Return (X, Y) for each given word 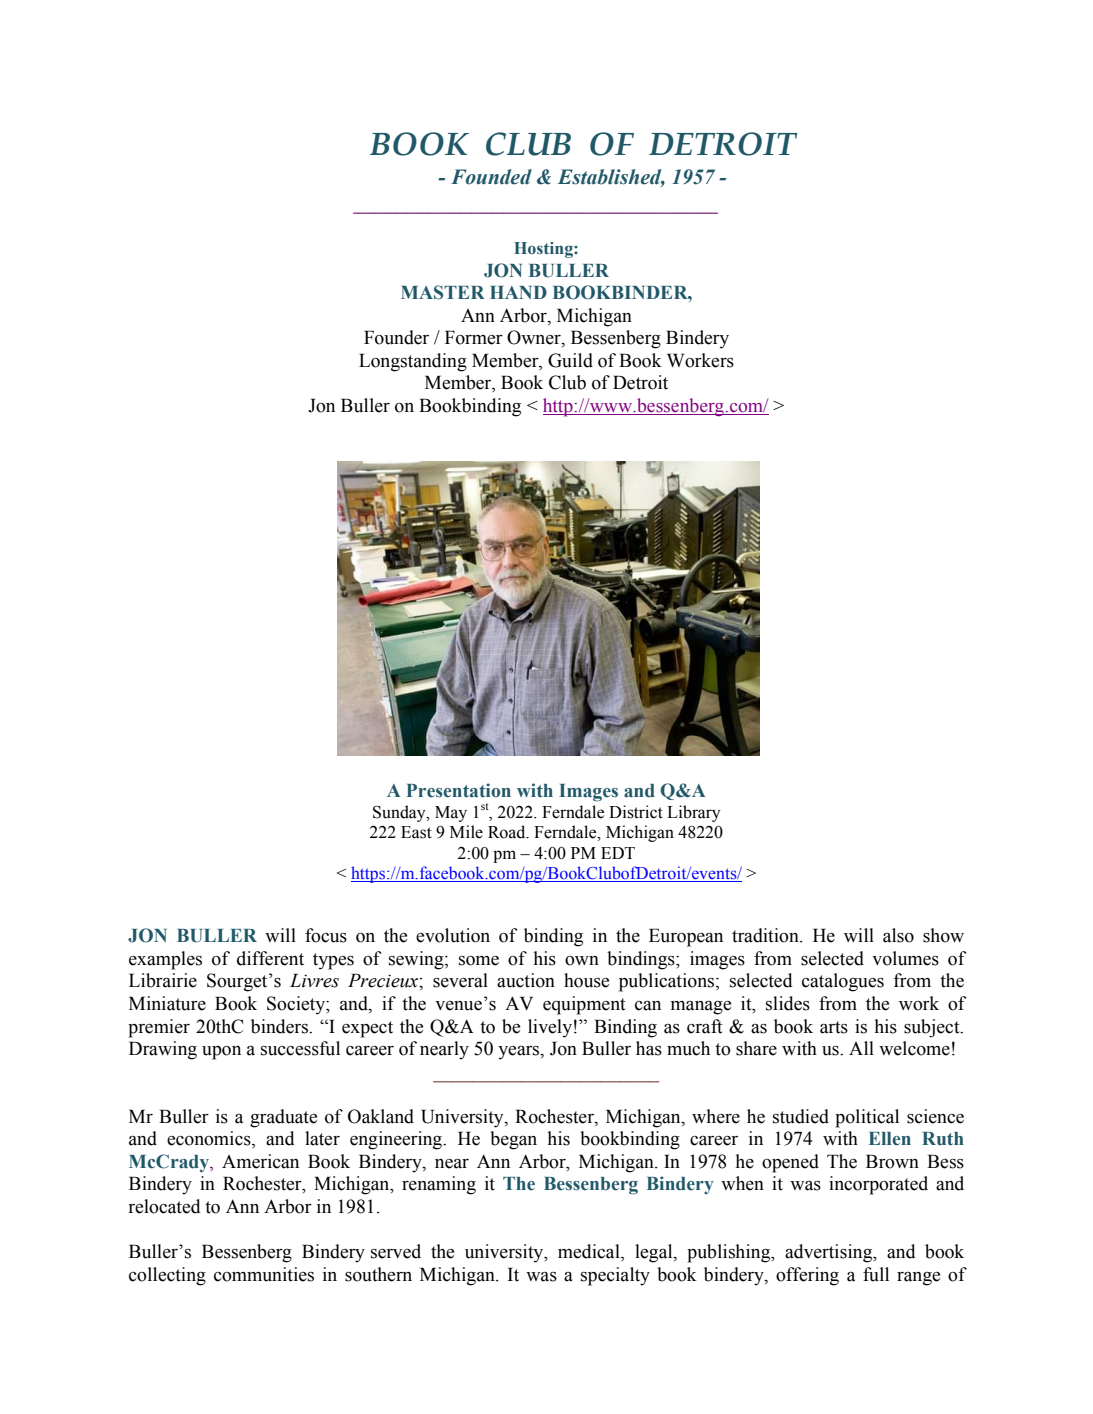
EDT (618, 853)
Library (693, 813)
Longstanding (413, 362)
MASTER (443, 292)
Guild (570, 360)
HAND (518, 292)
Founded (491, 177)
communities (264, 1274)
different (270, 958)
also (898, 935)
